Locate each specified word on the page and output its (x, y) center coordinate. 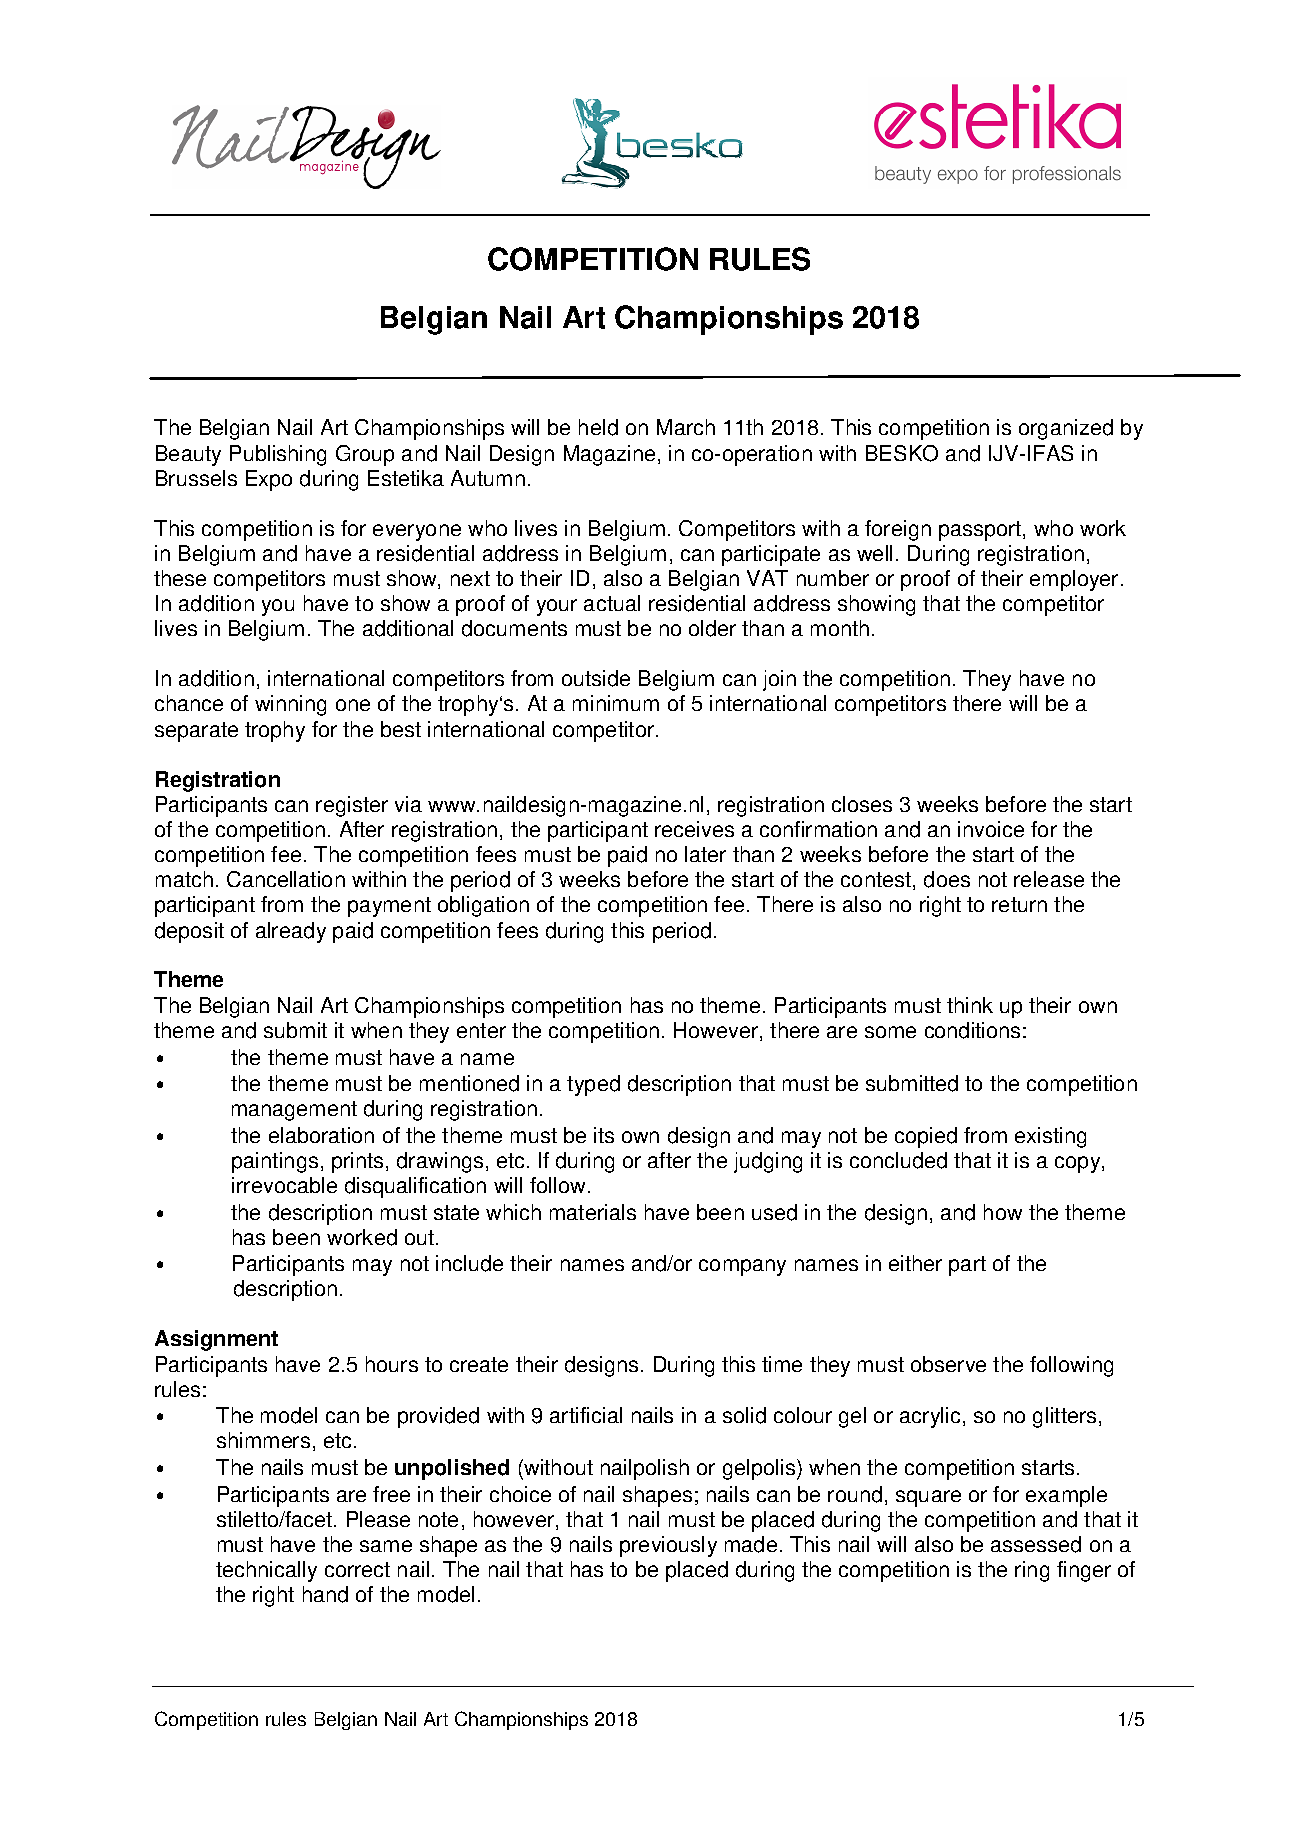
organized (1066, 429)
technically (266, 1571)
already (291, 932)
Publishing (278, 455)
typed (593, 1085)
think (970, 1005)
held (598, 427)
